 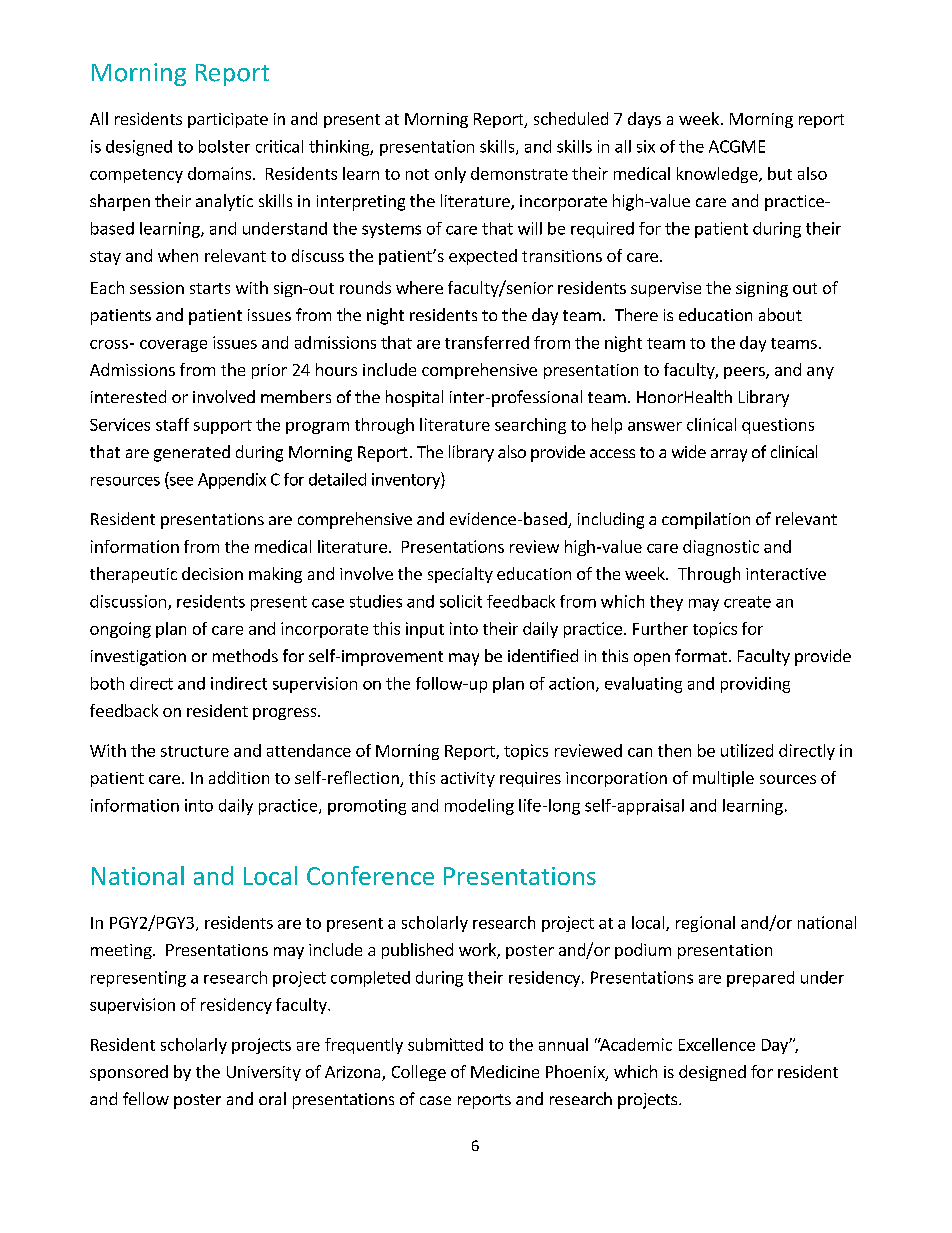 I want to click on bolster, so click(x=224, y=146).
